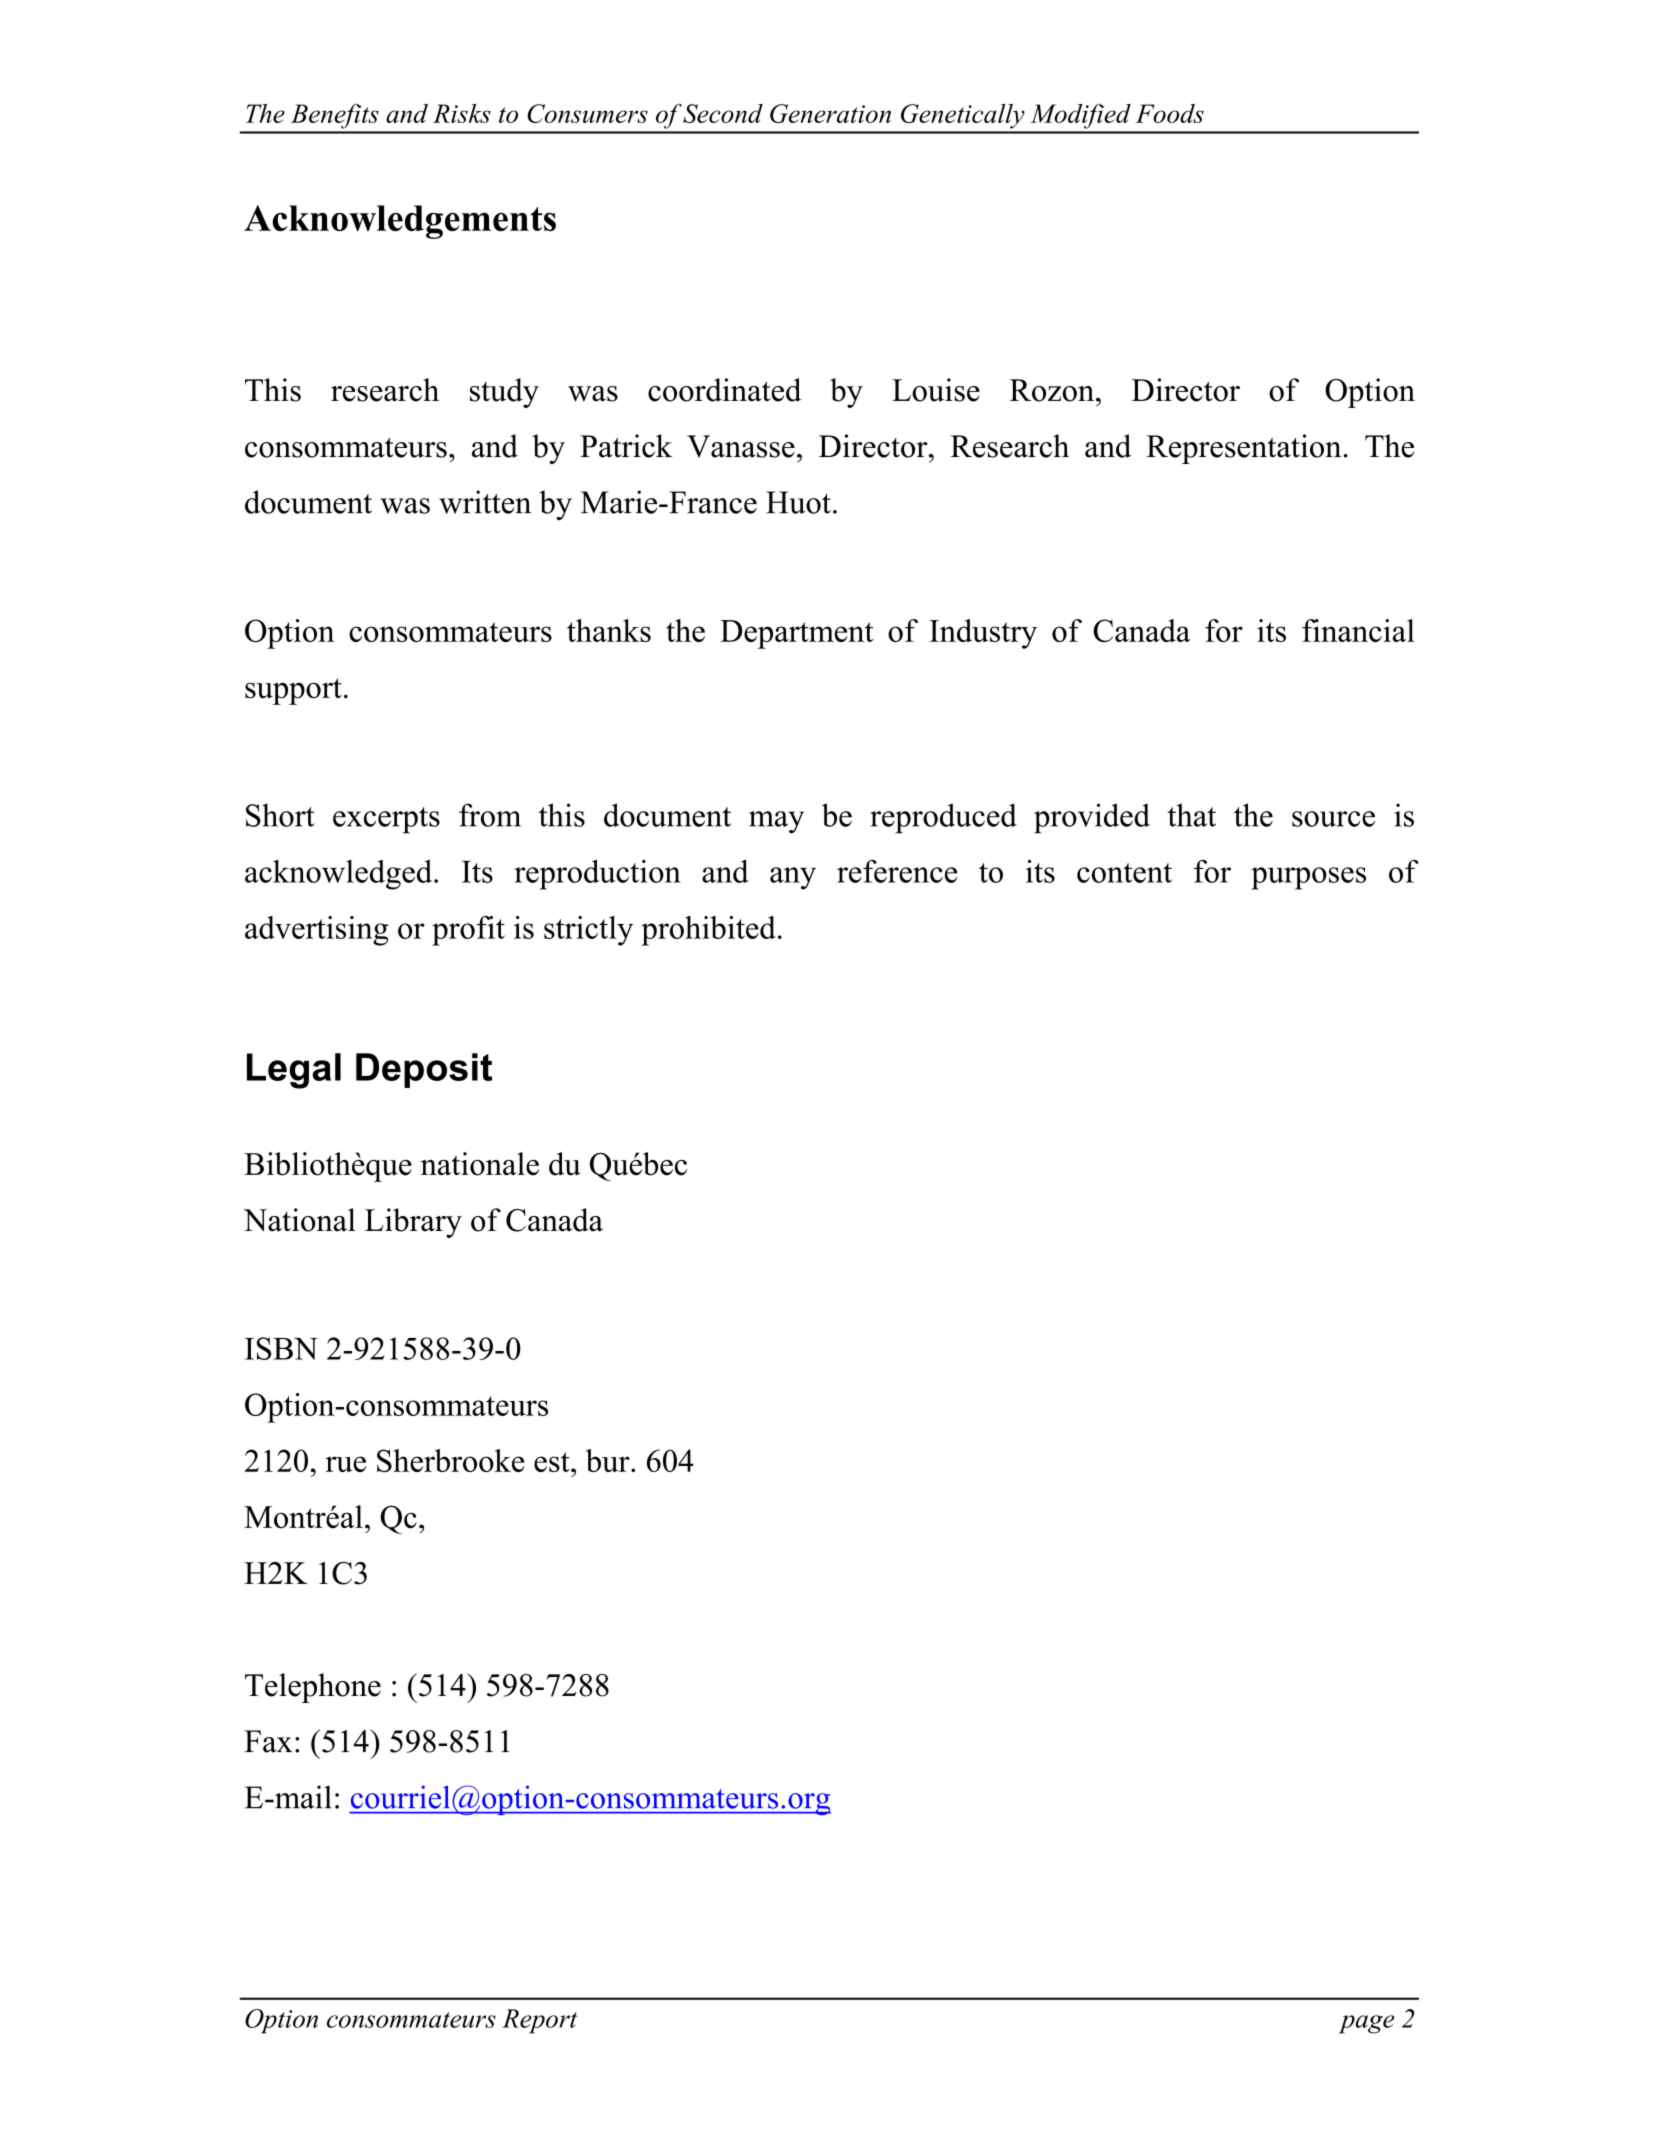 This screenshot has height=2147, width=1659. Describe the element at coordinates (1366, 2024) in the screenshot. I see `page` at that location.
